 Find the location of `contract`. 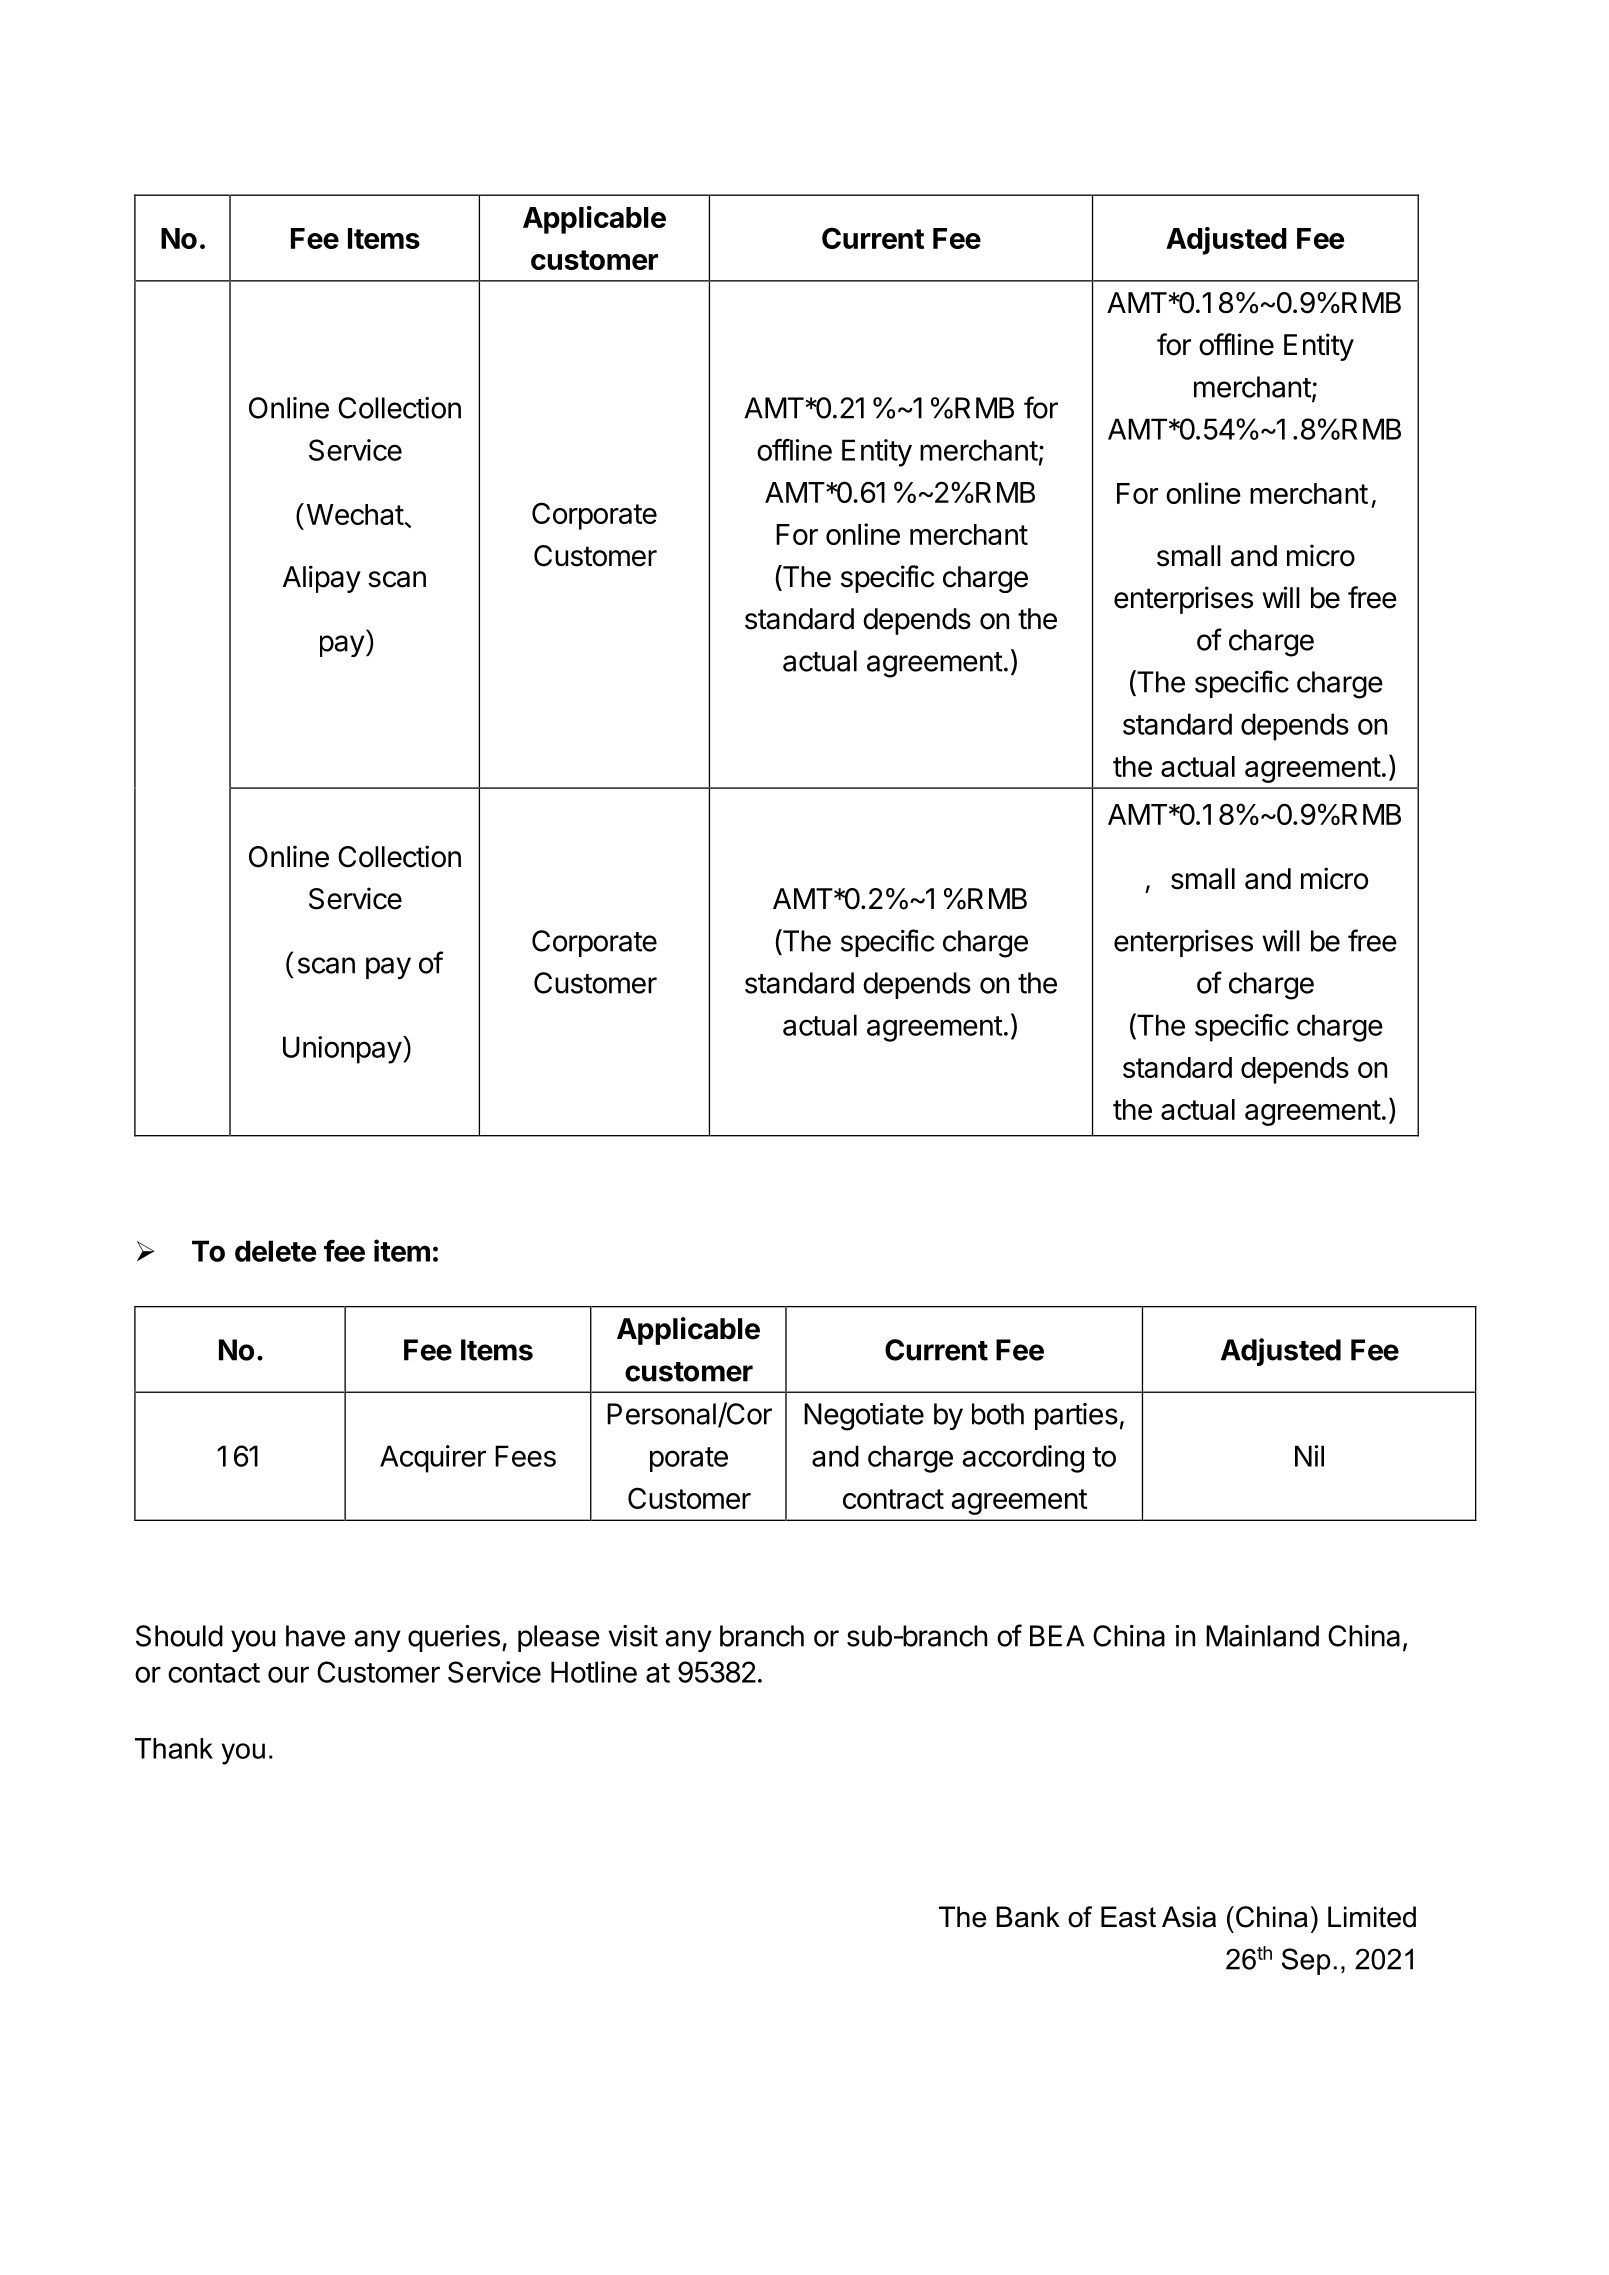

contract is located at coordinates (893, 1499).
